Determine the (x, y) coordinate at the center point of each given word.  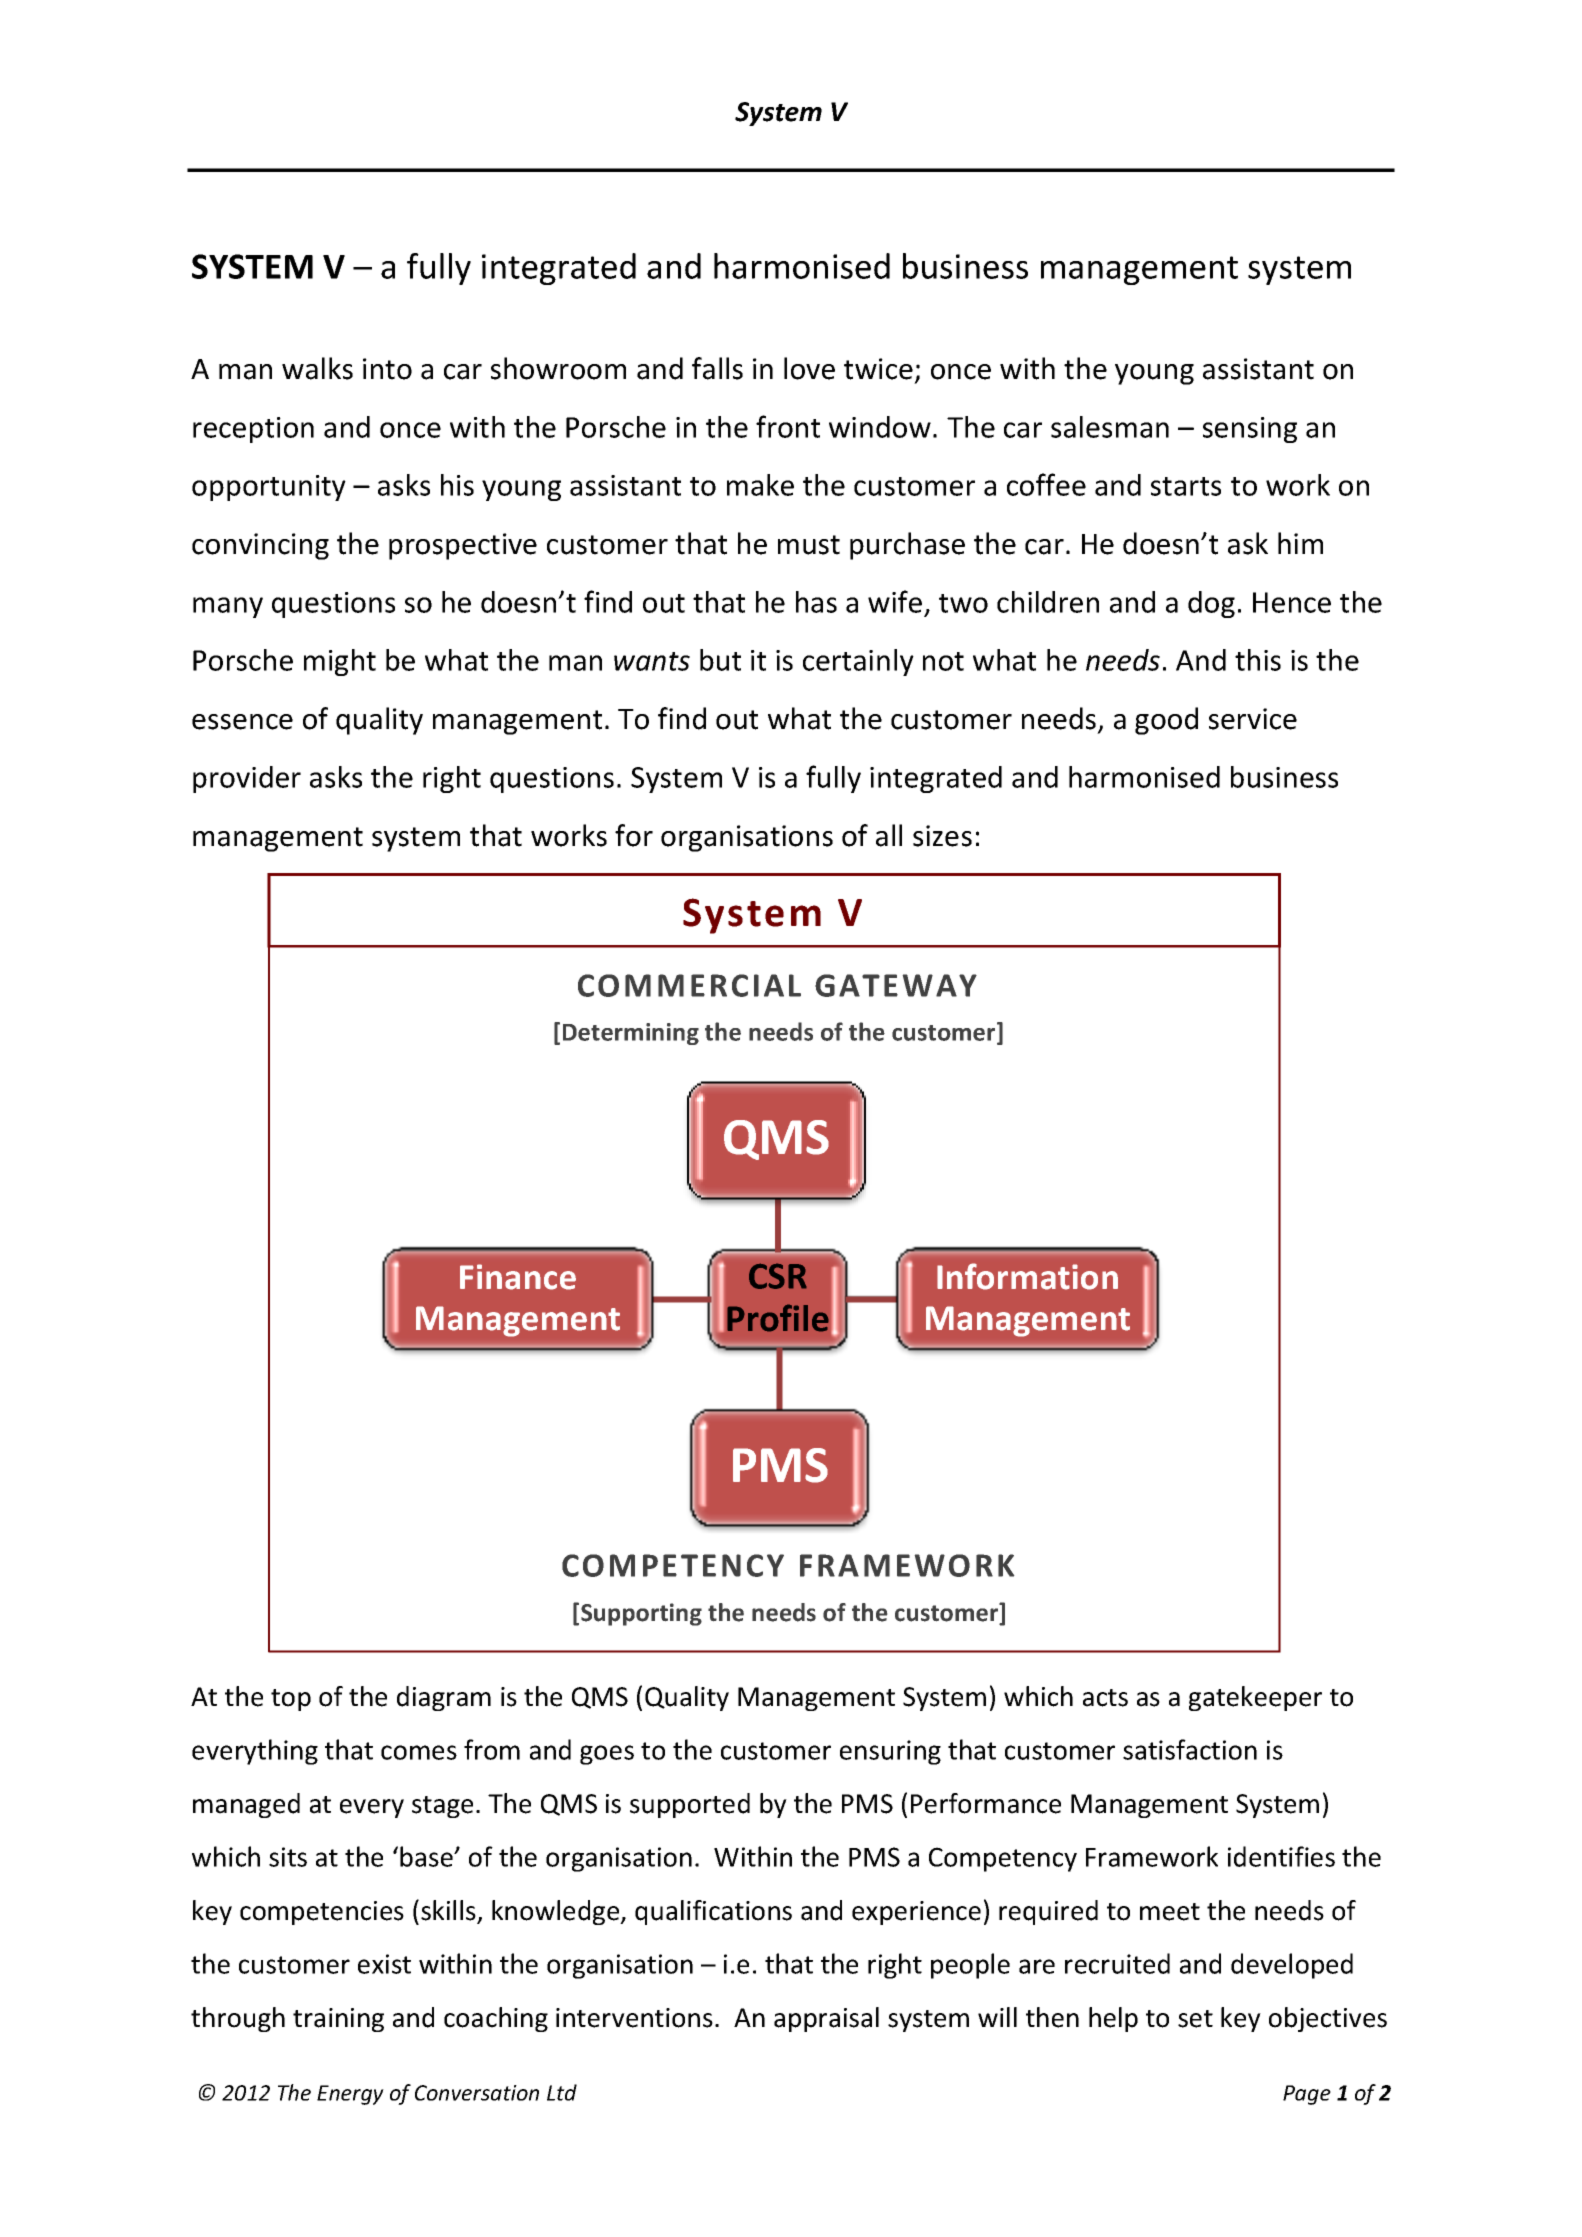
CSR (778, 1276)
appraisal (826, 2019)
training (338, 2020)
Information (1027, 1276)
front (788, 426)
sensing (1250, 430)
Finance (518, 1277)
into (387, 369)
